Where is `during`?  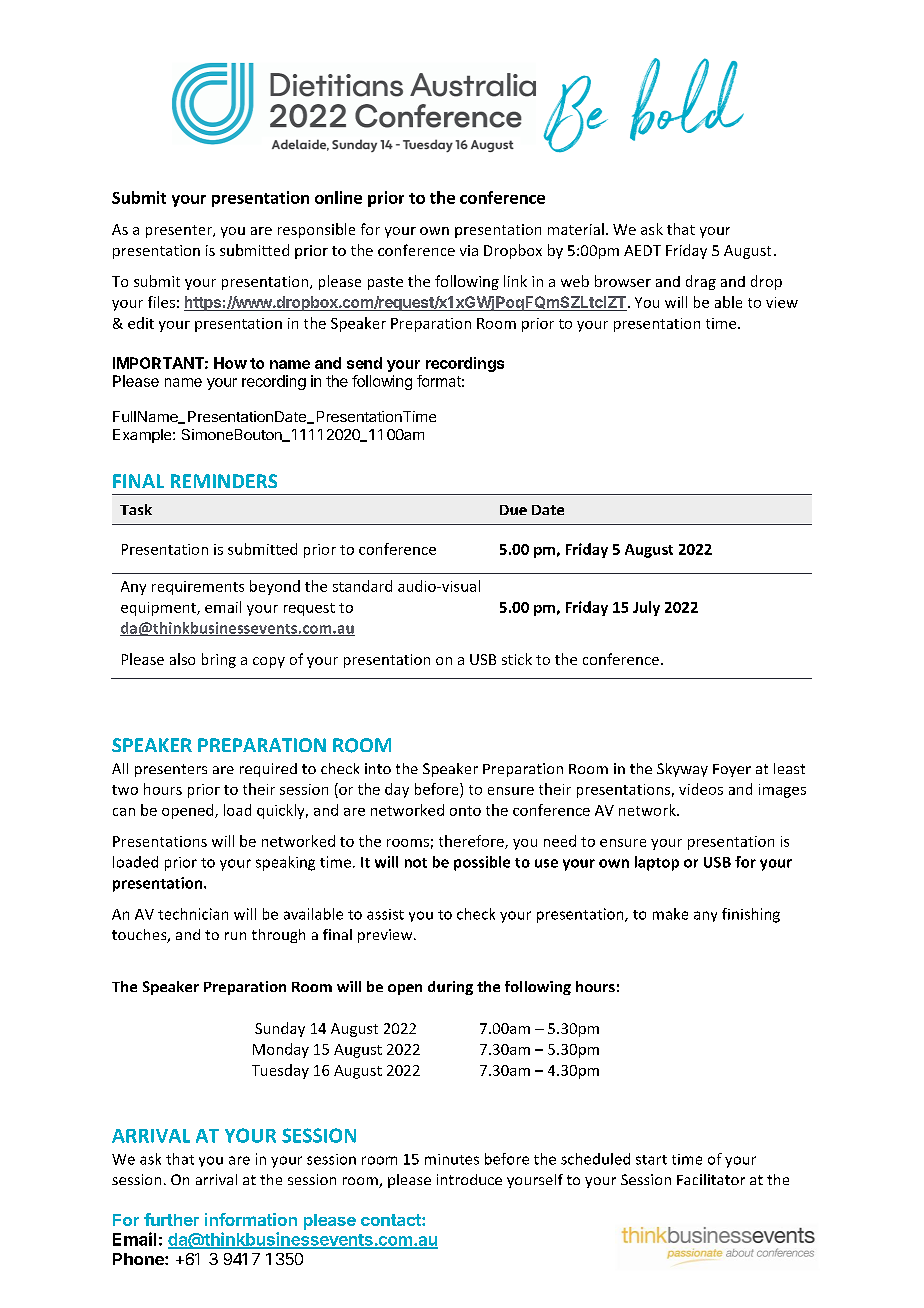 during is located at coordinates (450, 988).
